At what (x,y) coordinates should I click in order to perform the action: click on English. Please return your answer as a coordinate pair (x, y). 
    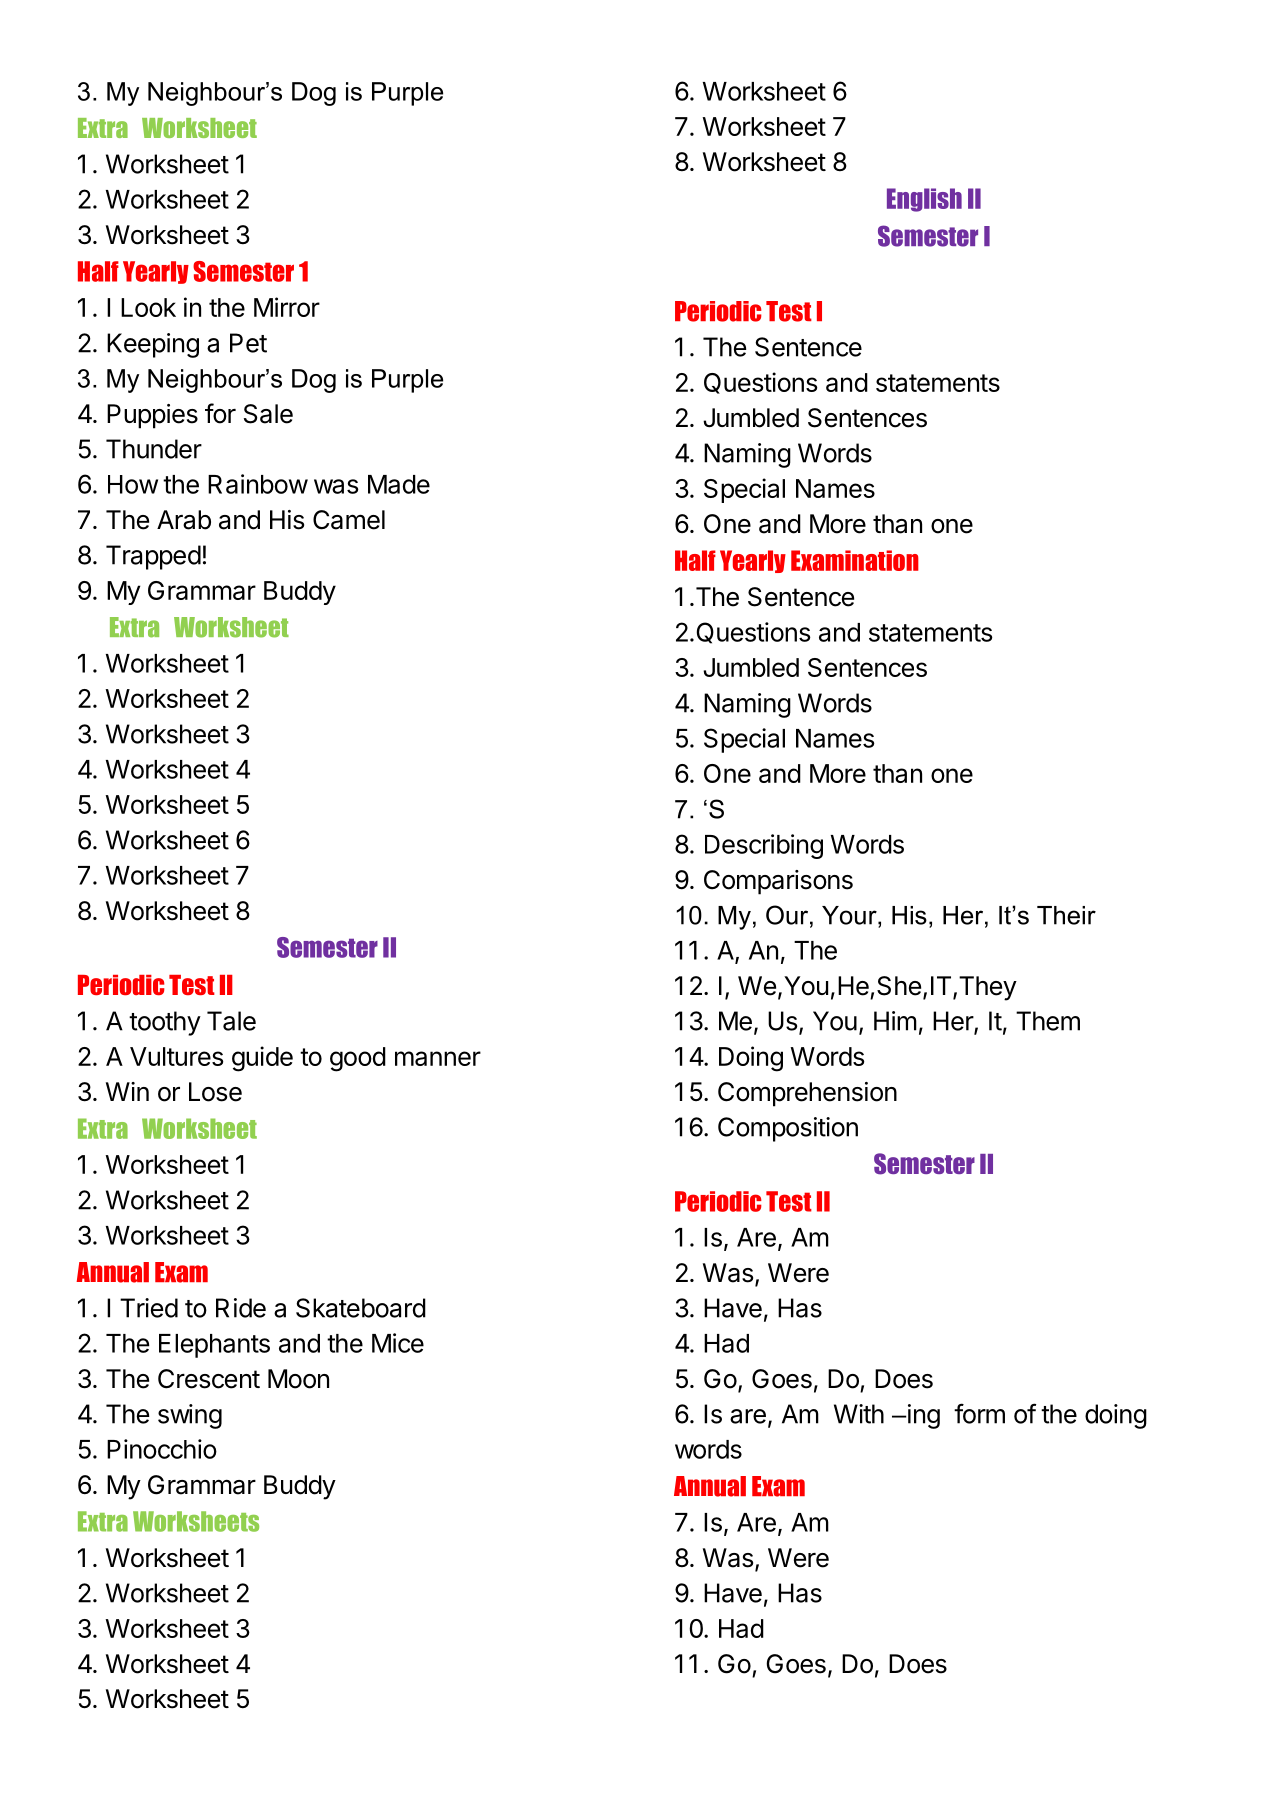
    Looking at the image, I should click on (924, 200).
